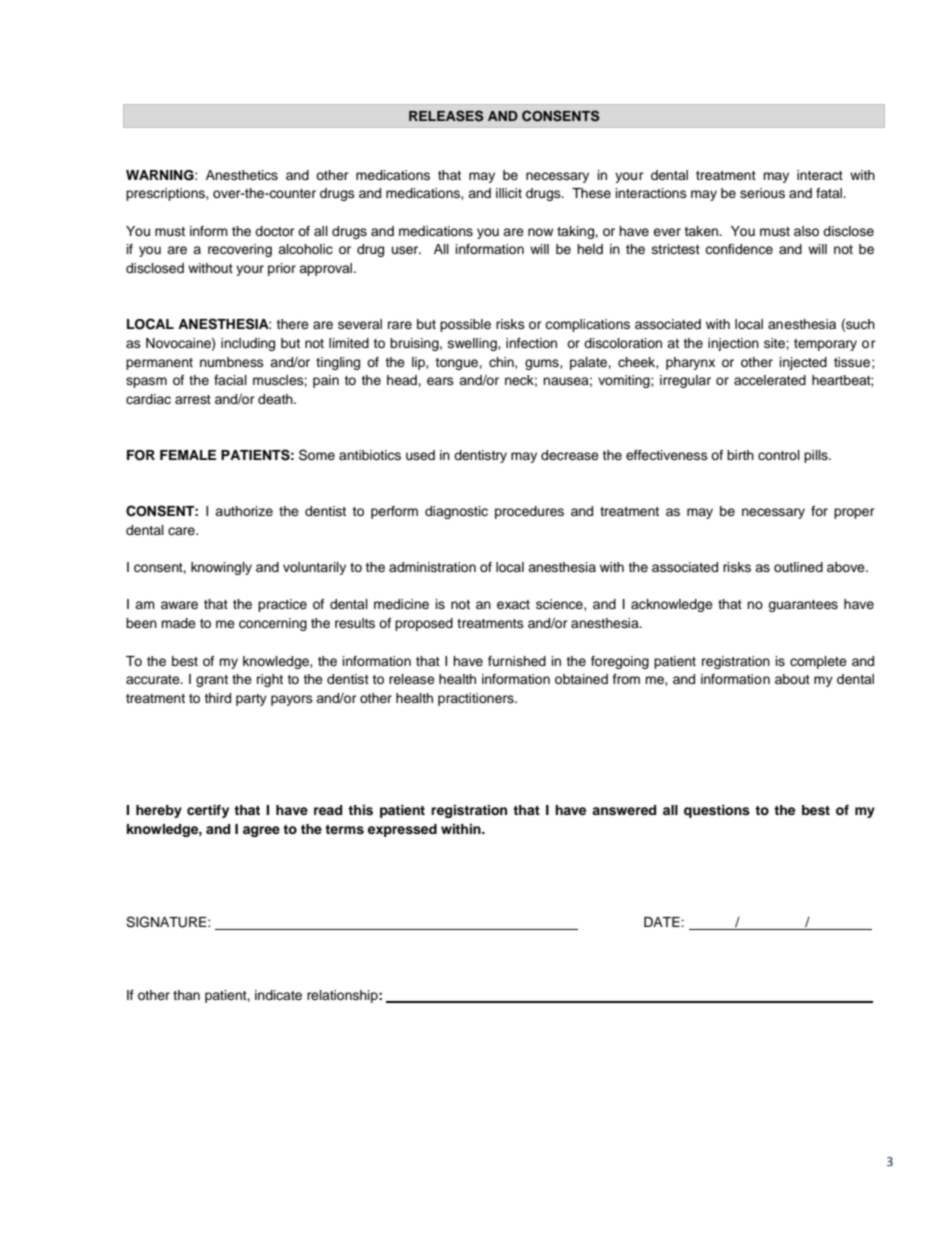 The image size is (952, 1233). What do you see at coordinates (779, 455) in the screenshot?
I see `control` at bounding box center [779, 455].
